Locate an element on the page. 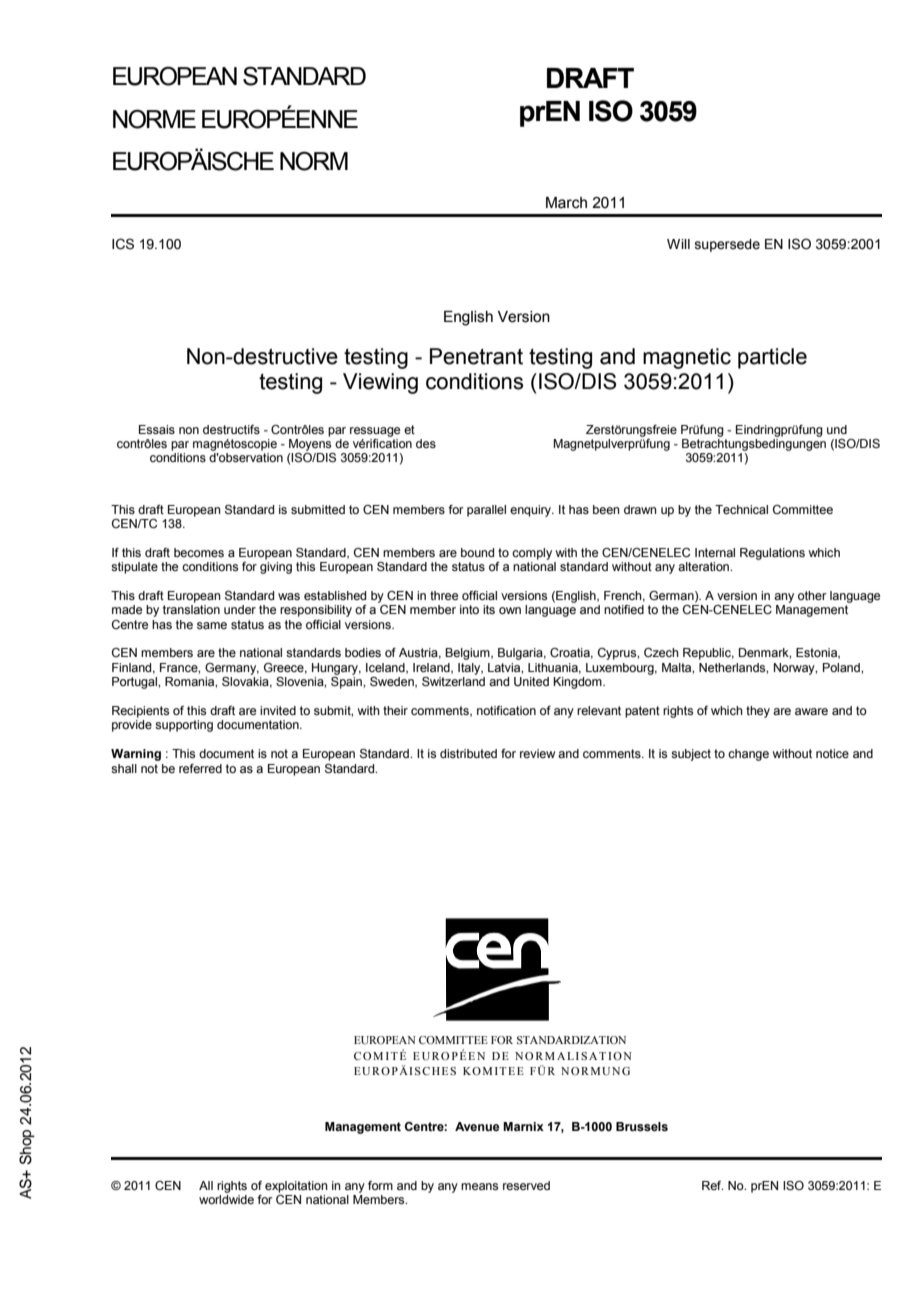 The width and height of the page is (924, 1308). means is located at coordinates (479, 1186).
